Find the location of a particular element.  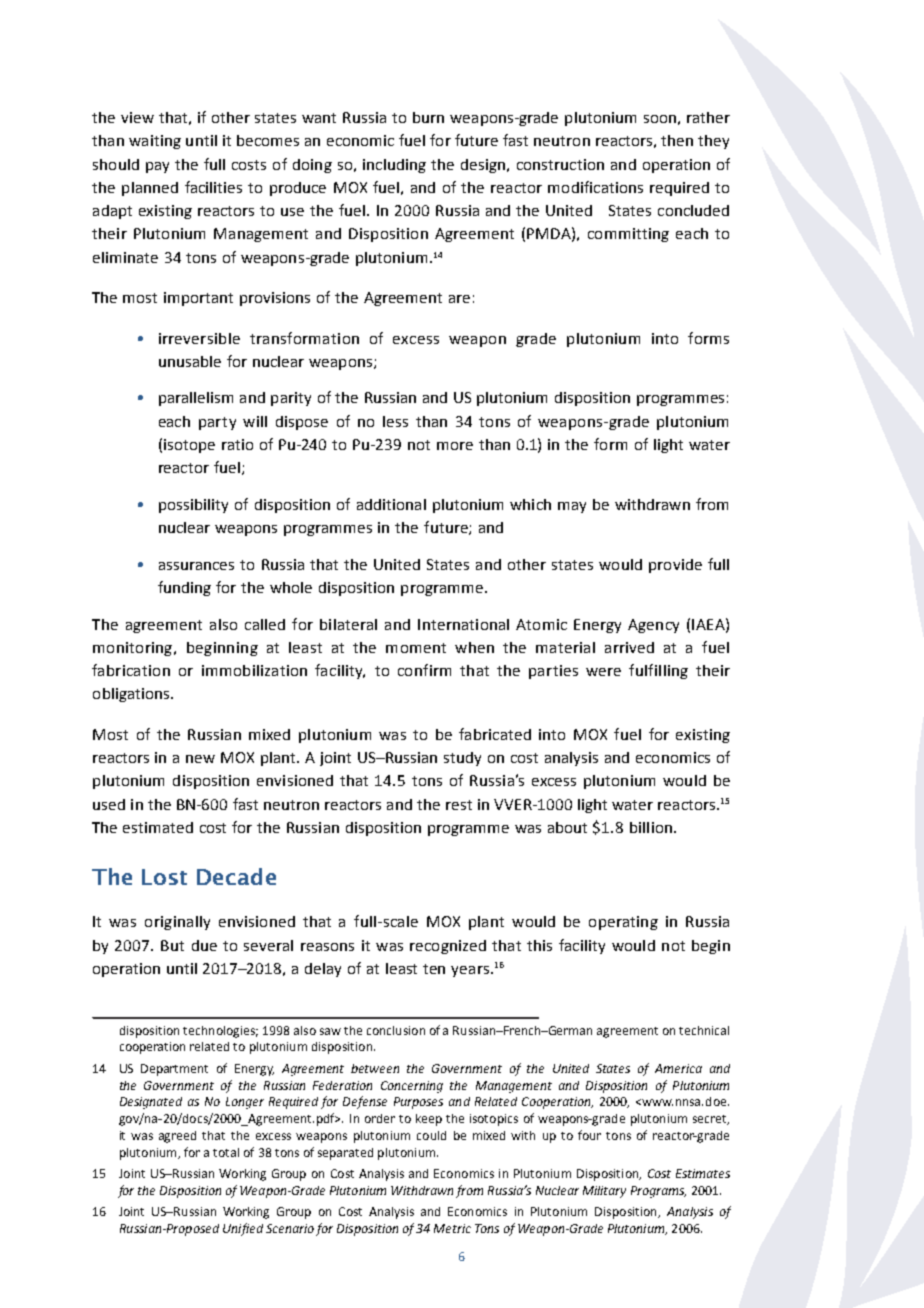

fabrication is located at coordinates (131, 670).
